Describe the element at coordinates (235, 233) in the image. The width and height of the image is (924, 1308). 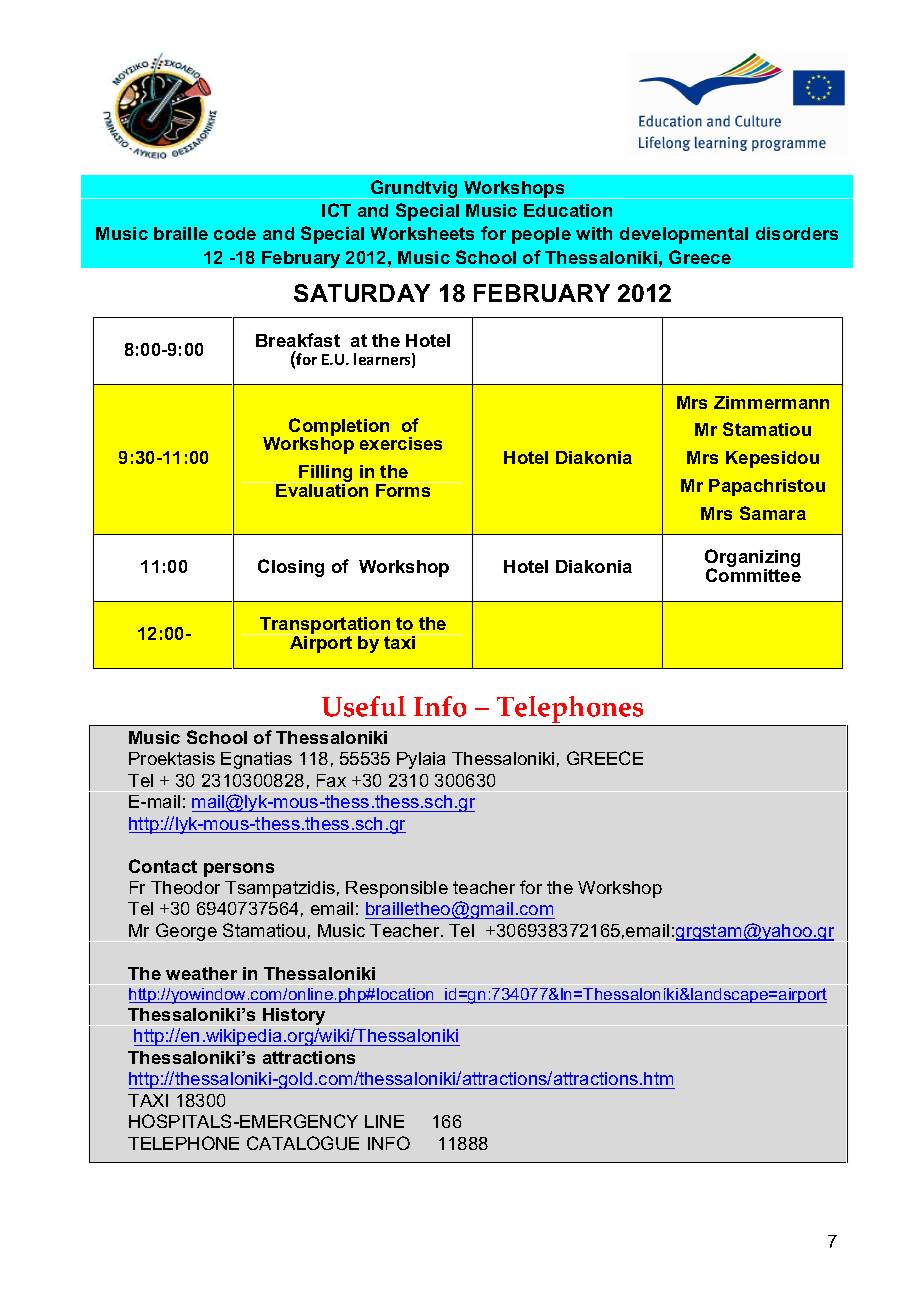
I see `code` at that location.
